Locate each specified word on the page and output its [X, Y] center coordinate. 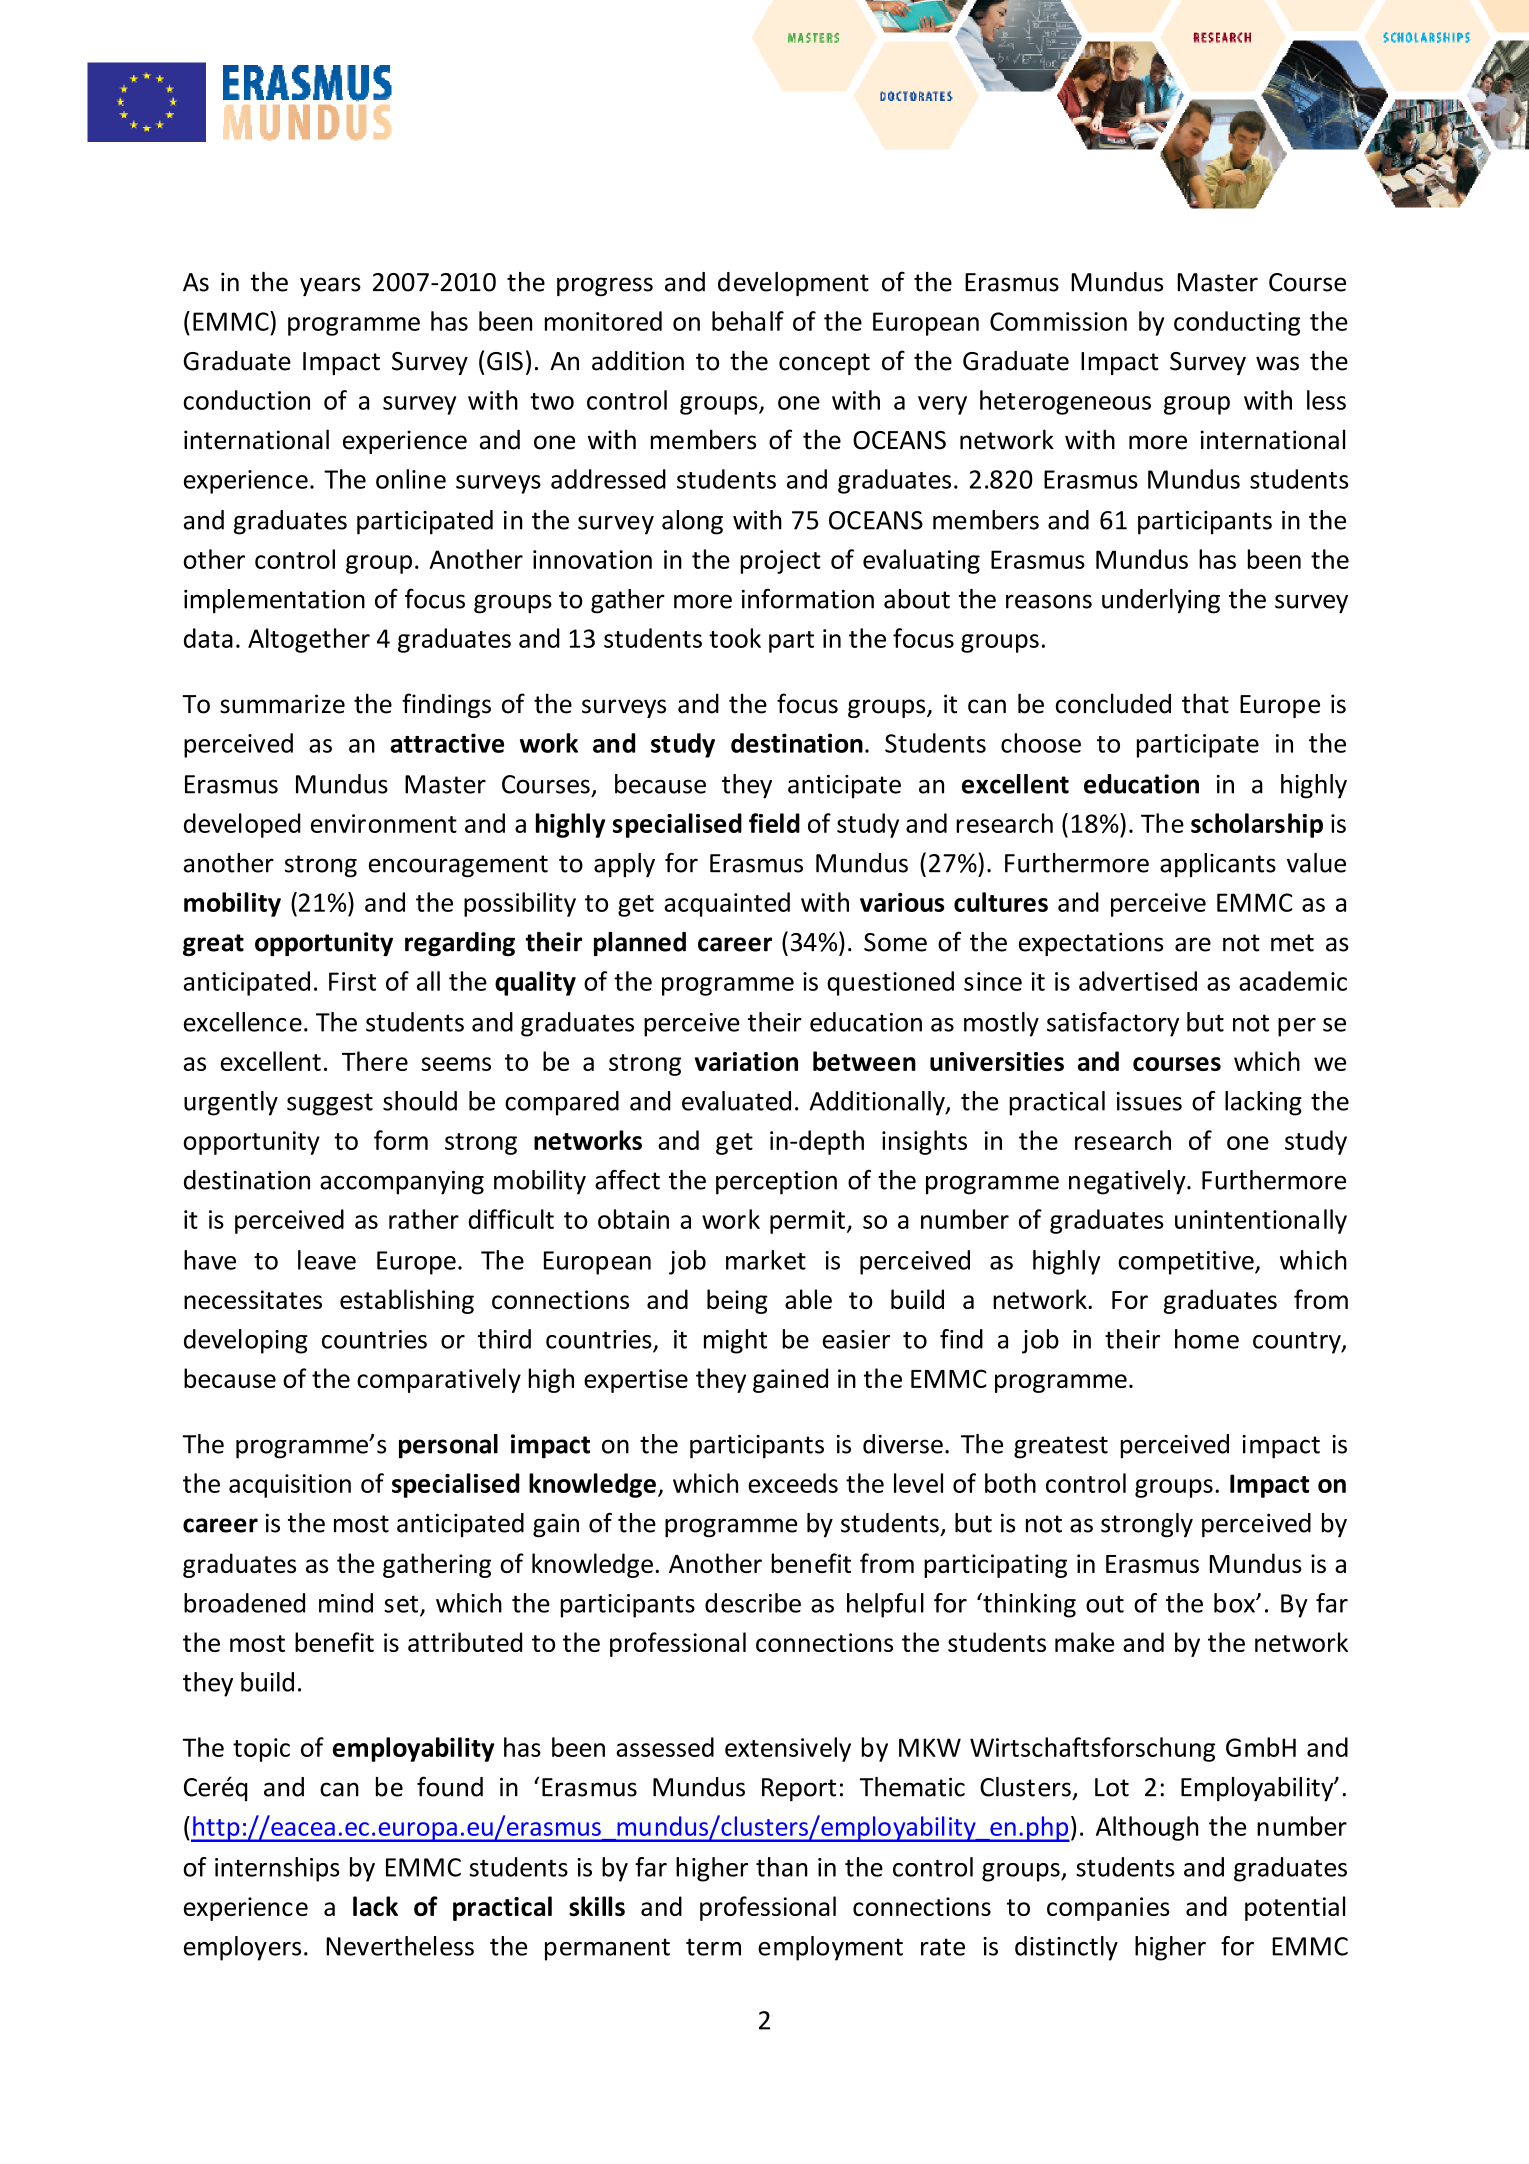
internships [277, 1869]
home [1207, 1339]
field [774, 823]
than [782, 1867]
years [330, 286]
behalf [748, 321]
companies [1108, 1909]
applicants [1218, 865]
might [735, 1341]
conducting [1237, 323]
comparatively [439, 1380]
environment [384, 823]
